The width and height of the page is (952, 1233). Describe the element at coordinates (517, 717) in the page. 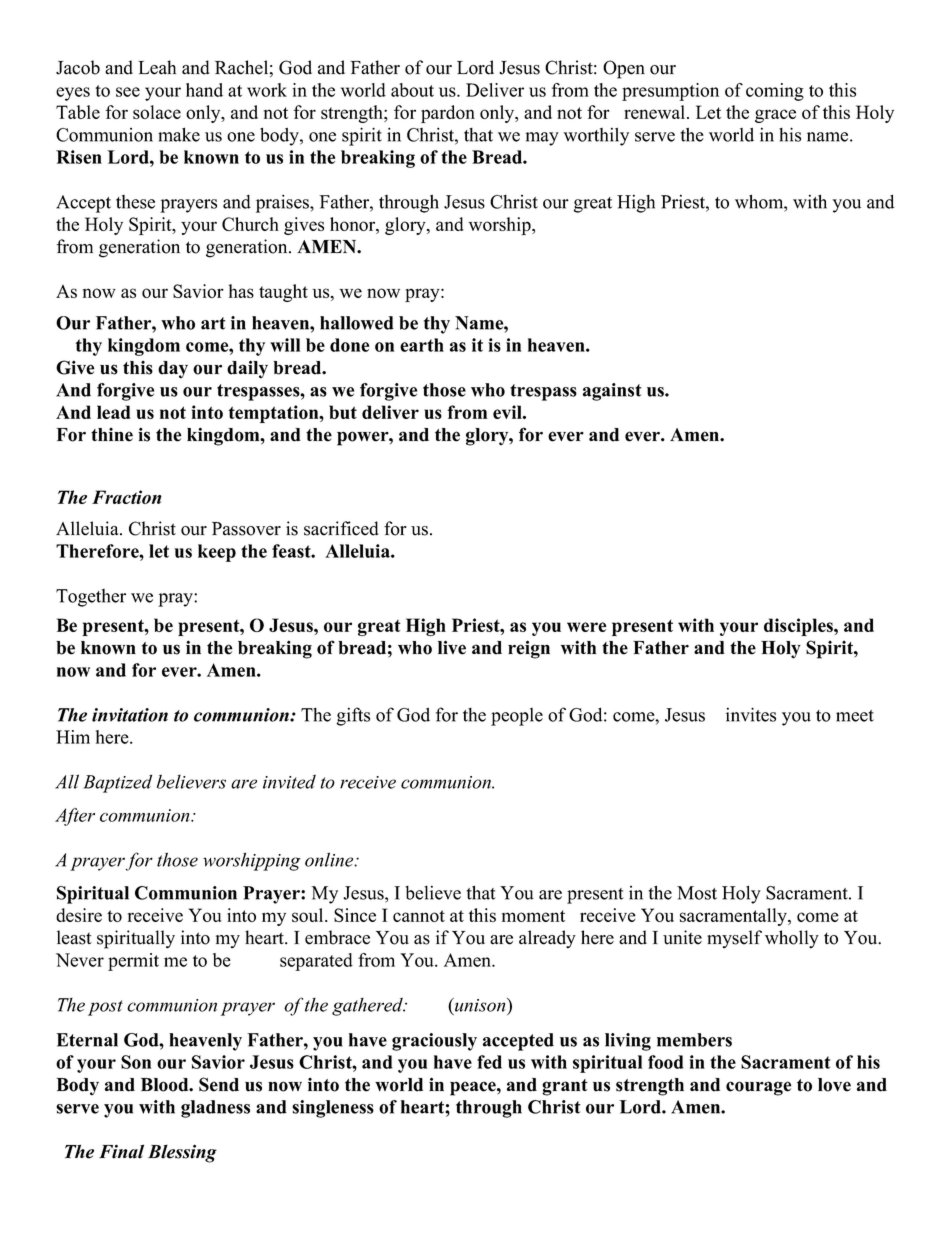

I see `people` at that location.
